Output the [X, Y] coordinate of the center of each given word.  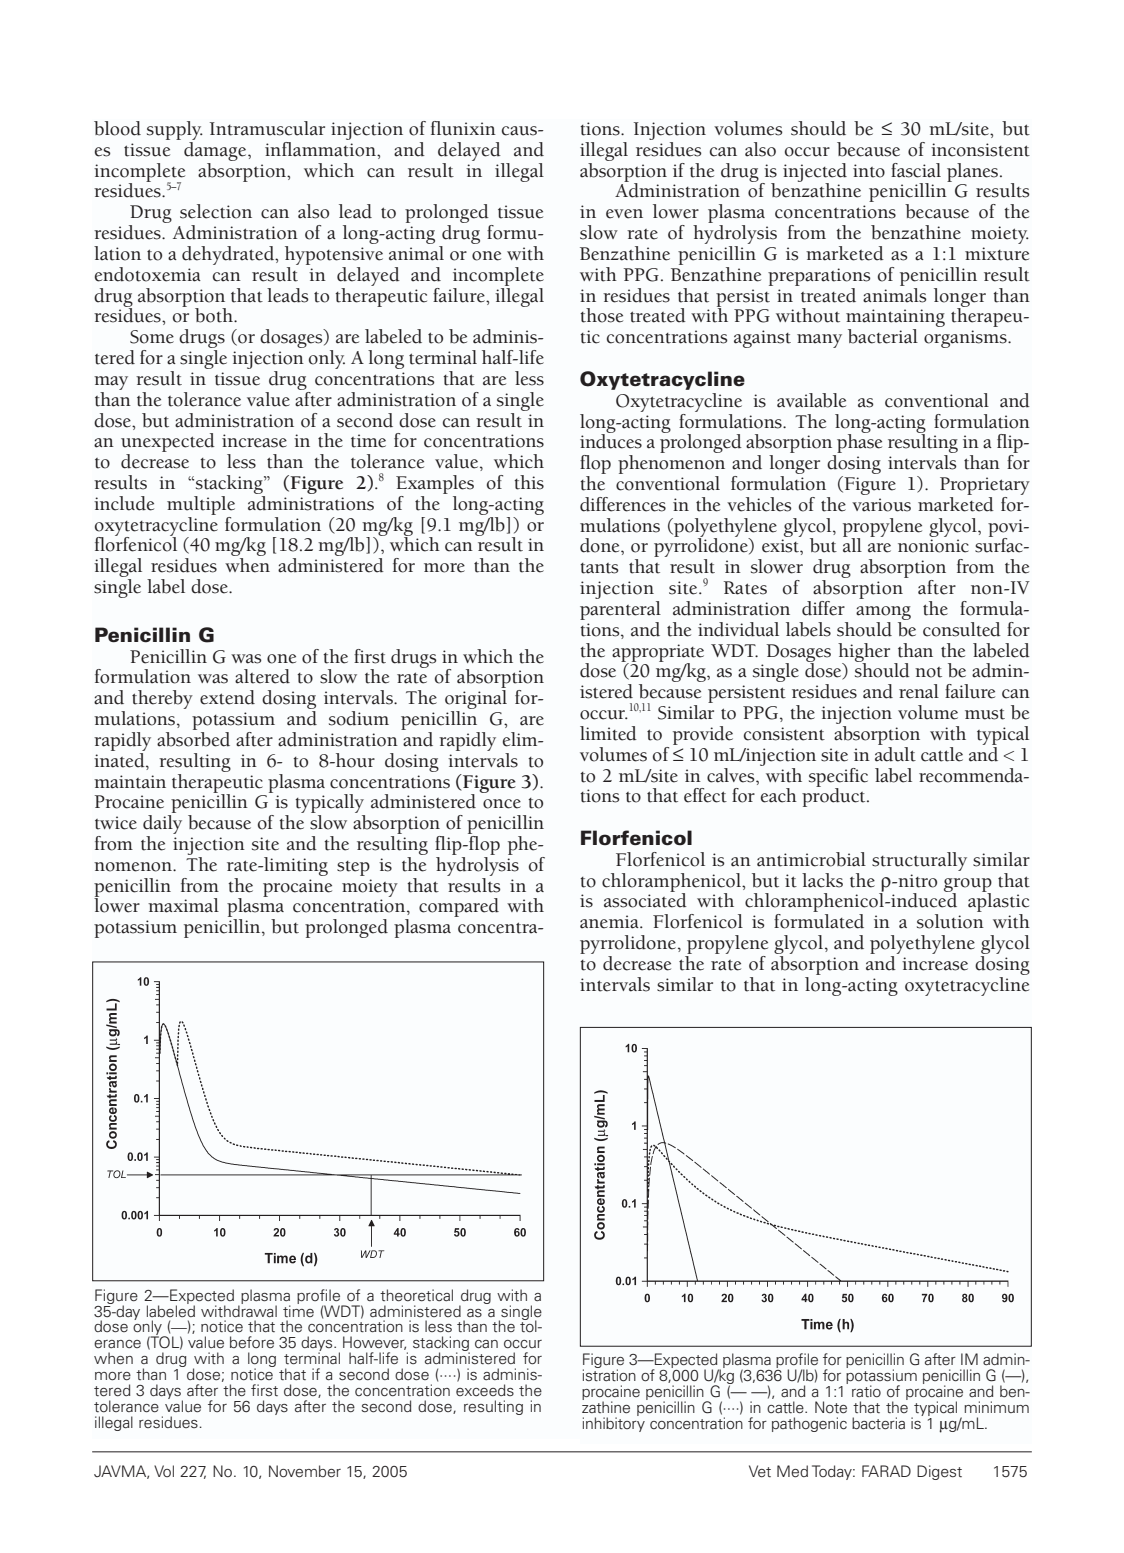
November [305, 1471]
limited [608, 733]
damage [216, 150]
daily [162, 826]
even [624, 214]
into [869, 171]
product [835, 796]
